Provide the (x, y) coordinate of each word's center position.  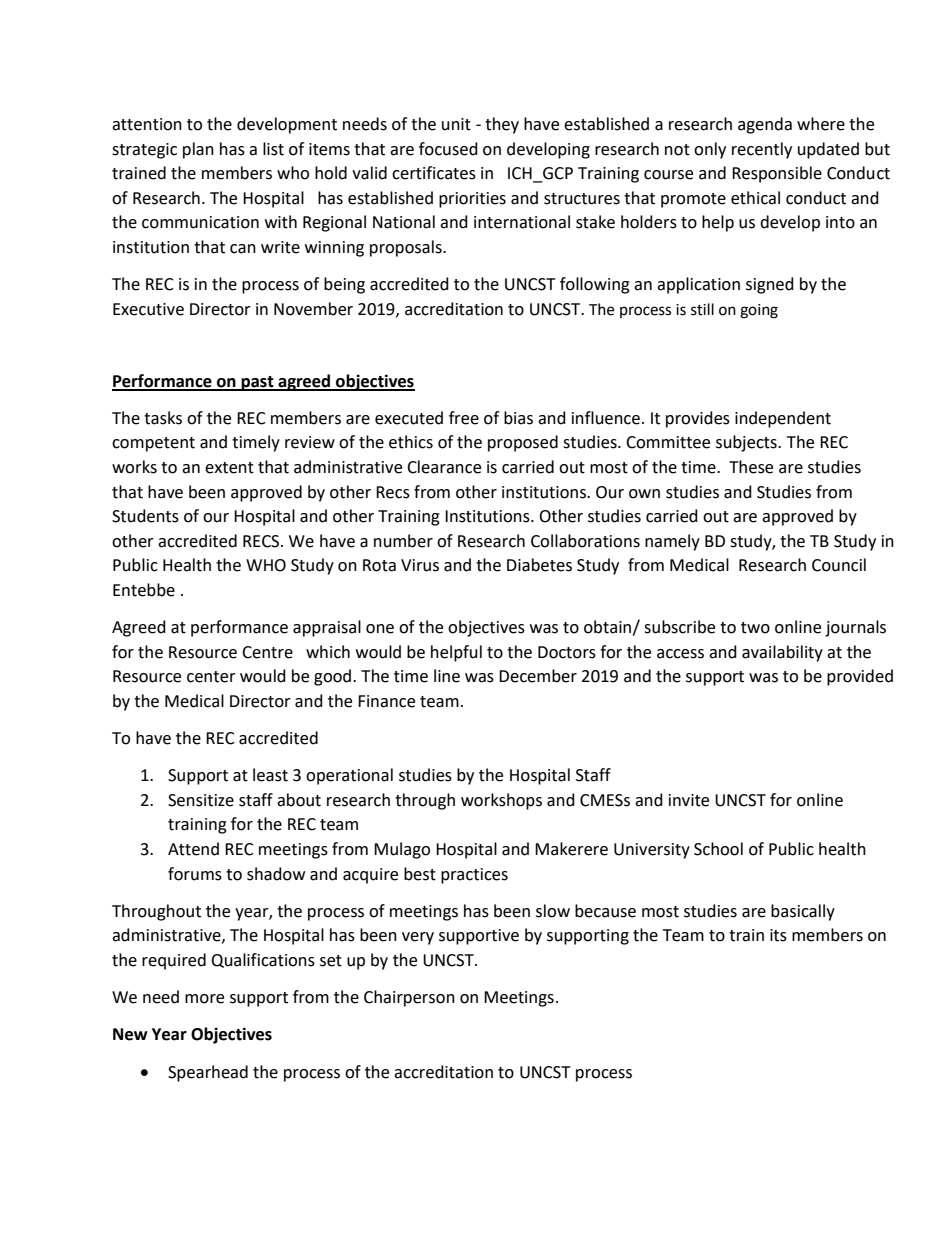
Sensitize (201, 800)
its (778, 935)
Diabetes (539, 565)
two (755, 628)
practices (474, 876)
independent (783, 419)
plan (198, 150)
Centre (267, 652)
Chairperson (409, 998)
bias (518, 418)
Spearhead (208, 1073)
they (502, 125)
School (718, 849)
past (257, 383)
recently (762, 150)
